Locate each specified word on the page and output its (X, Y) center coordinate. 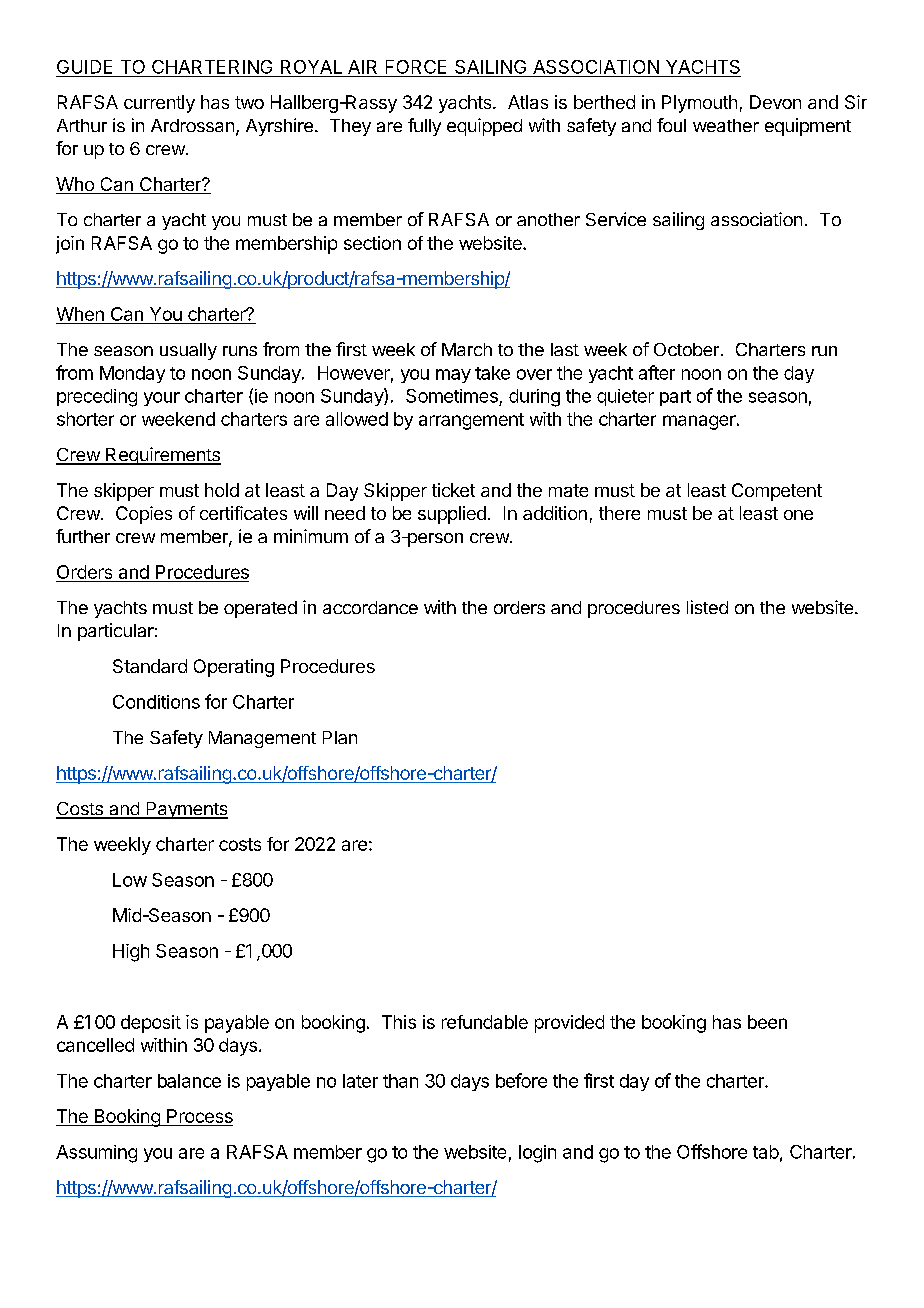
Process (199, 1117)
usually (188, 351)
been (767, 1022)
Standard (150, 666)
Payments (186, 810)
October (686, 349)
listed (707, 607)
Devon (775, 102)
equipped (484, 127)
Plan (340, 737)
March (467, 349)
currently (159, 104)
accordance (370, 607)
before (521, 1080)
